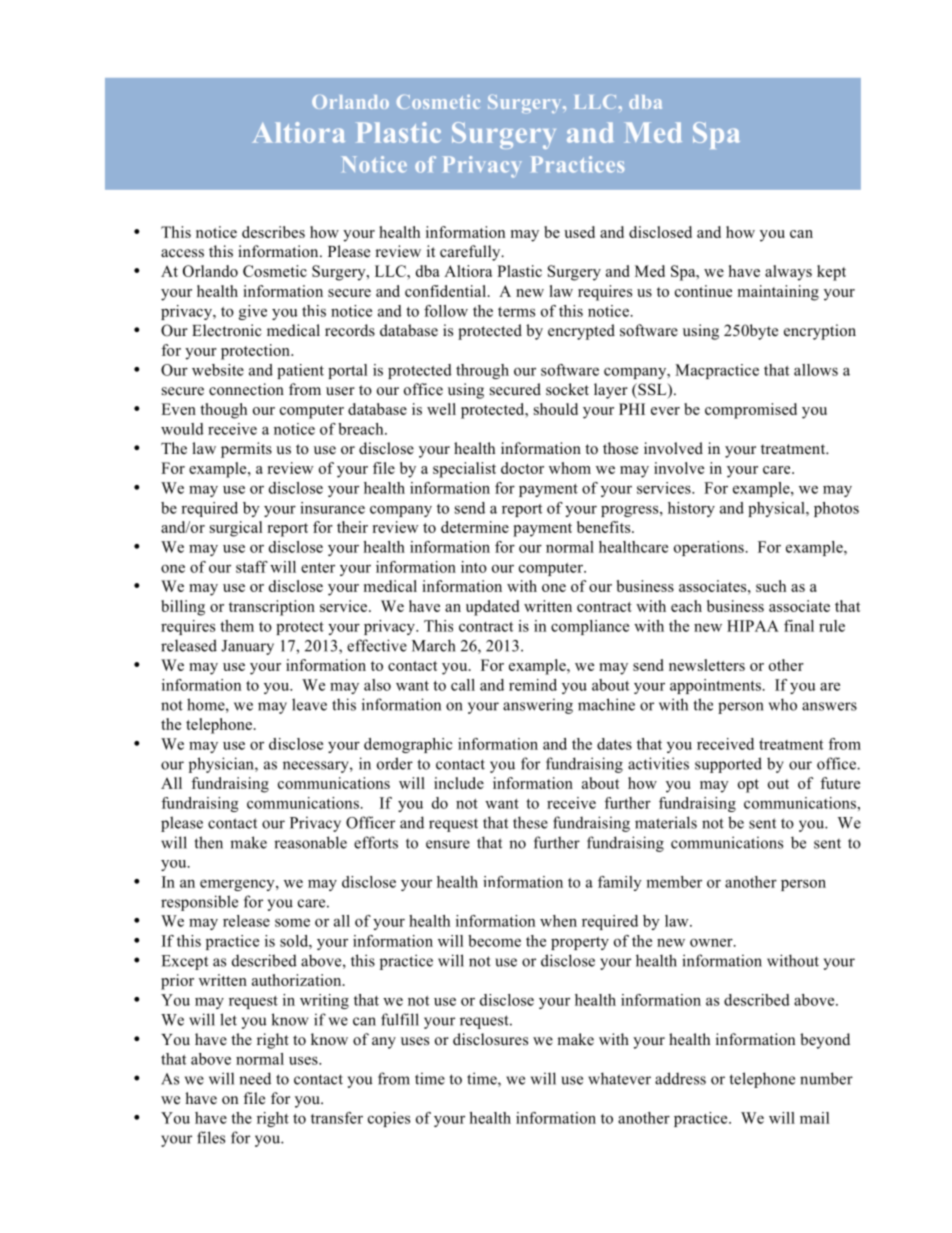 Image resolution: width=952 pixels, height=1233 pixels. Describe the element at coordinates (674, 882) in the screenshot. I see `member` at that location.
